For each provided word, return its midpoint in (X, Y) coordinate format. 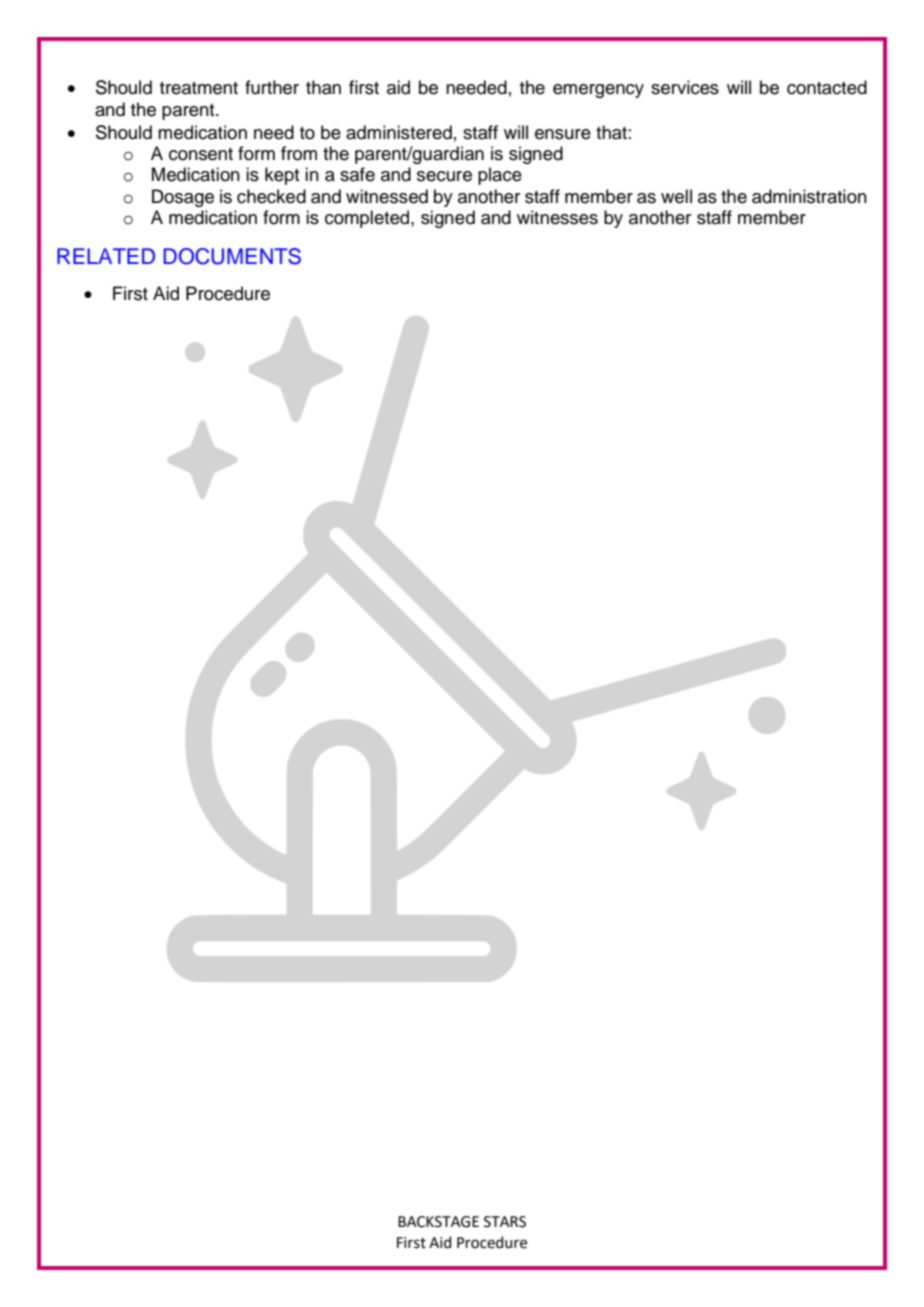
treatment (199, 88)
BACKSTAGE (438, 1222)
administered (399, 132)
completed (368, 219)
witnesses (557, 217)
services (685, 87)
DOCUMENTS (232, 256)
